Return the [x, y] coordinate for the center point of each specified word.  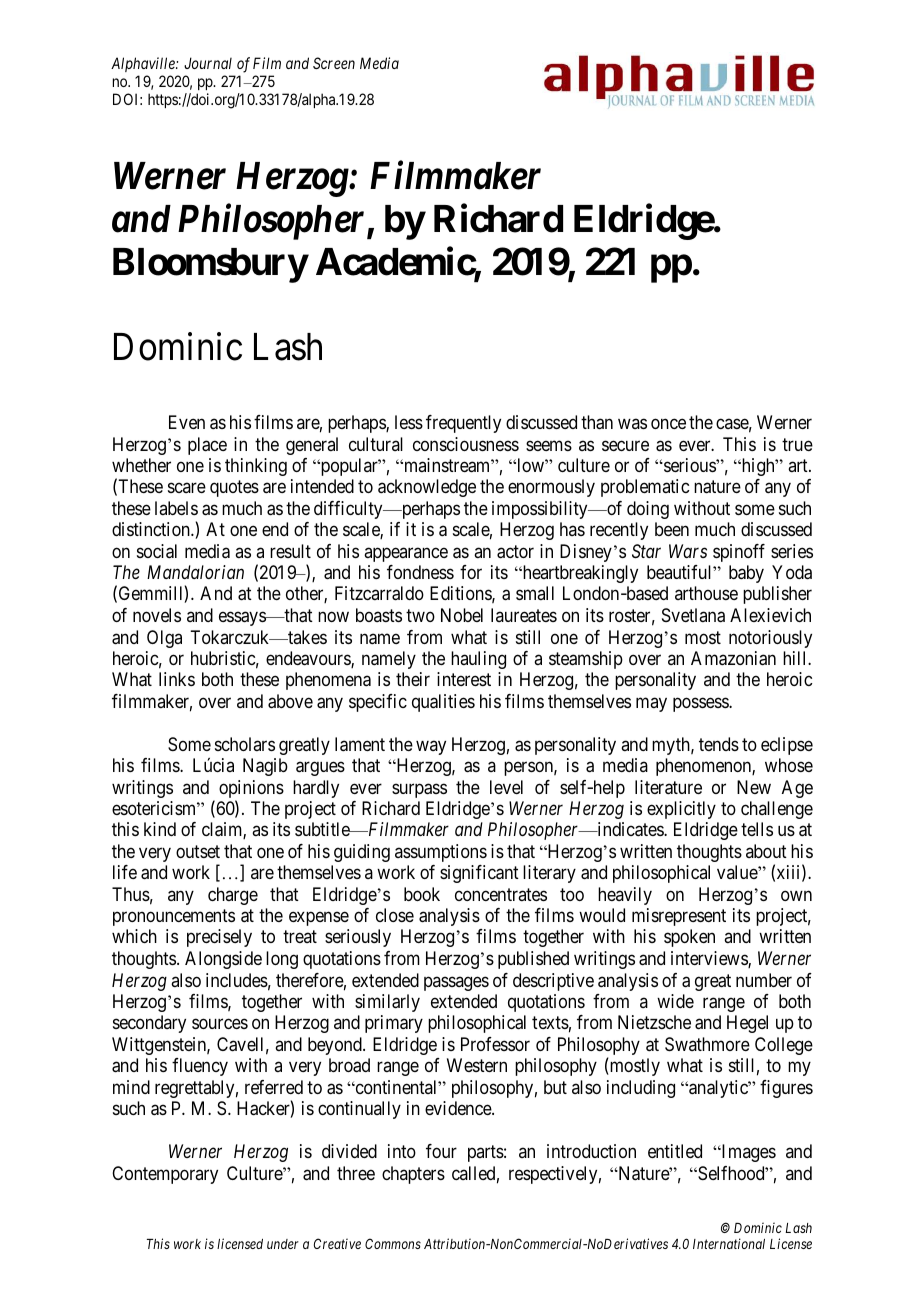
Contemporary [165, 1175]
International [729, 1243]
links [177, 679]
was [632, 424]
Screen [334, 63]
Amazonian [733, 658]
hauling [478, 660]
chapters [413, 1175]
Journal [208, 63]
